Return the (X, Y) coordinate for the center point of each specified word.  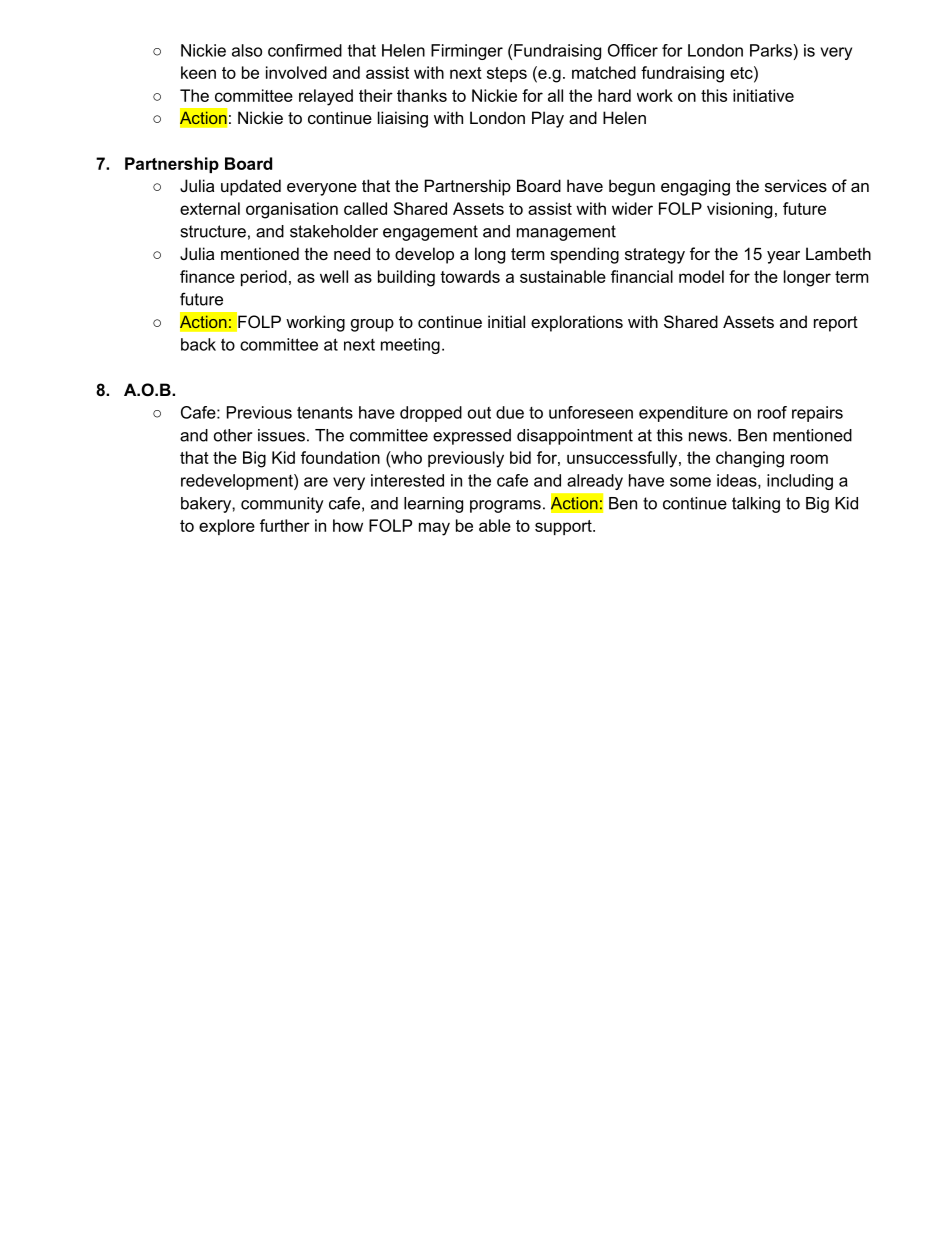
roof (772, 412)
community (282, 505)
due (510, 412)
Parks (771, 50)
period (264, 278)
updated (251, 187)
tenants (325, 412)
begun (632, 187)
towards (470, 276)
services (796, 185)
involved (296, 72)
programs (505, 506)
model (701, 276)
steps (507, 74)
